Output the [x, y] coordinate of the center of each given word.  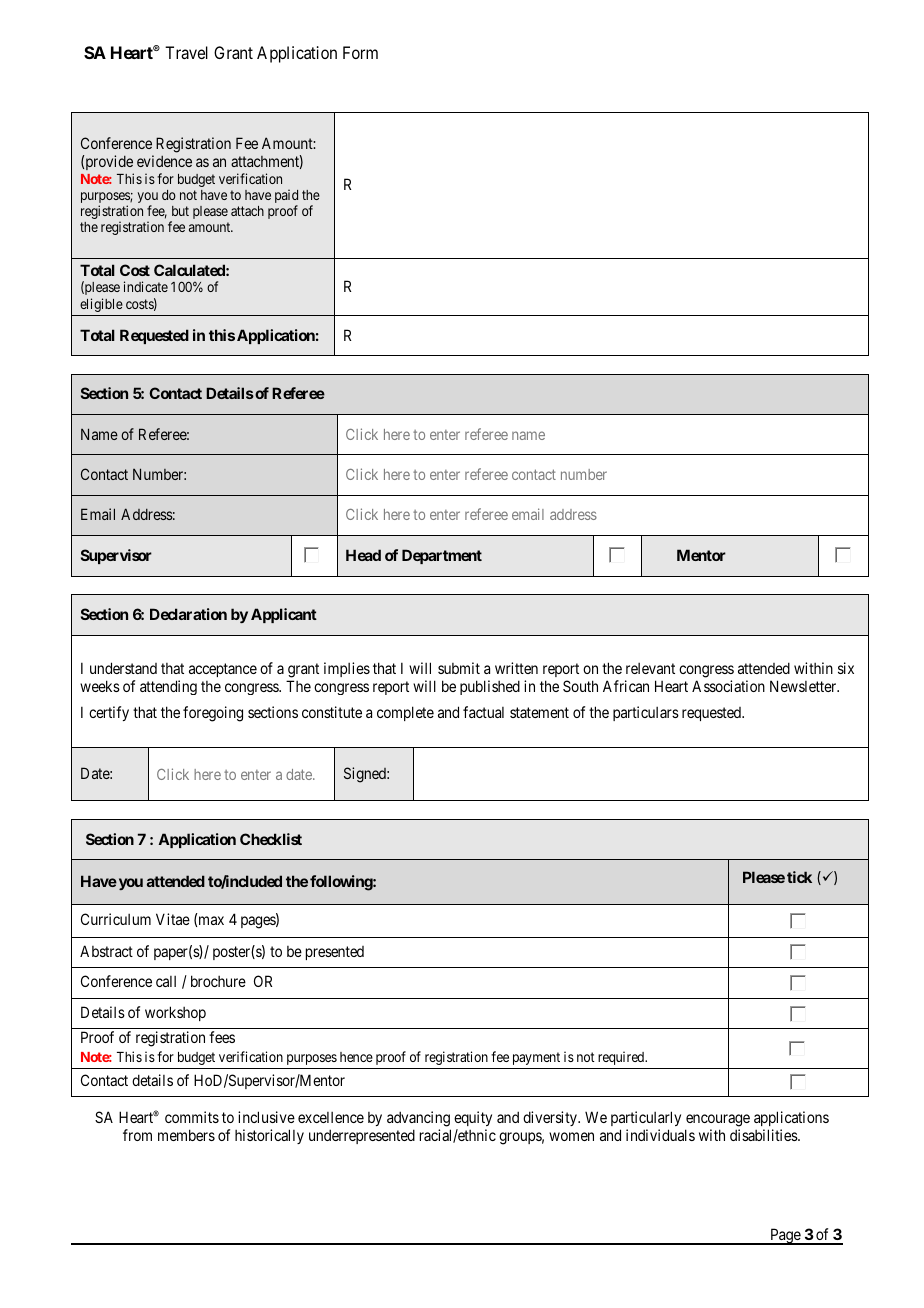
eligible [101, 305]
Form [360, 52]
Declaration [188, 614]
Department [442, 556]
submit [459, 668]
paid [286, 197]
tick [799, 877]
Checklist [271, 839]
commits [192, 1117]
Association [728, 686]
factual [483, 712]
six [846, 668]
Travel [186, 52]
